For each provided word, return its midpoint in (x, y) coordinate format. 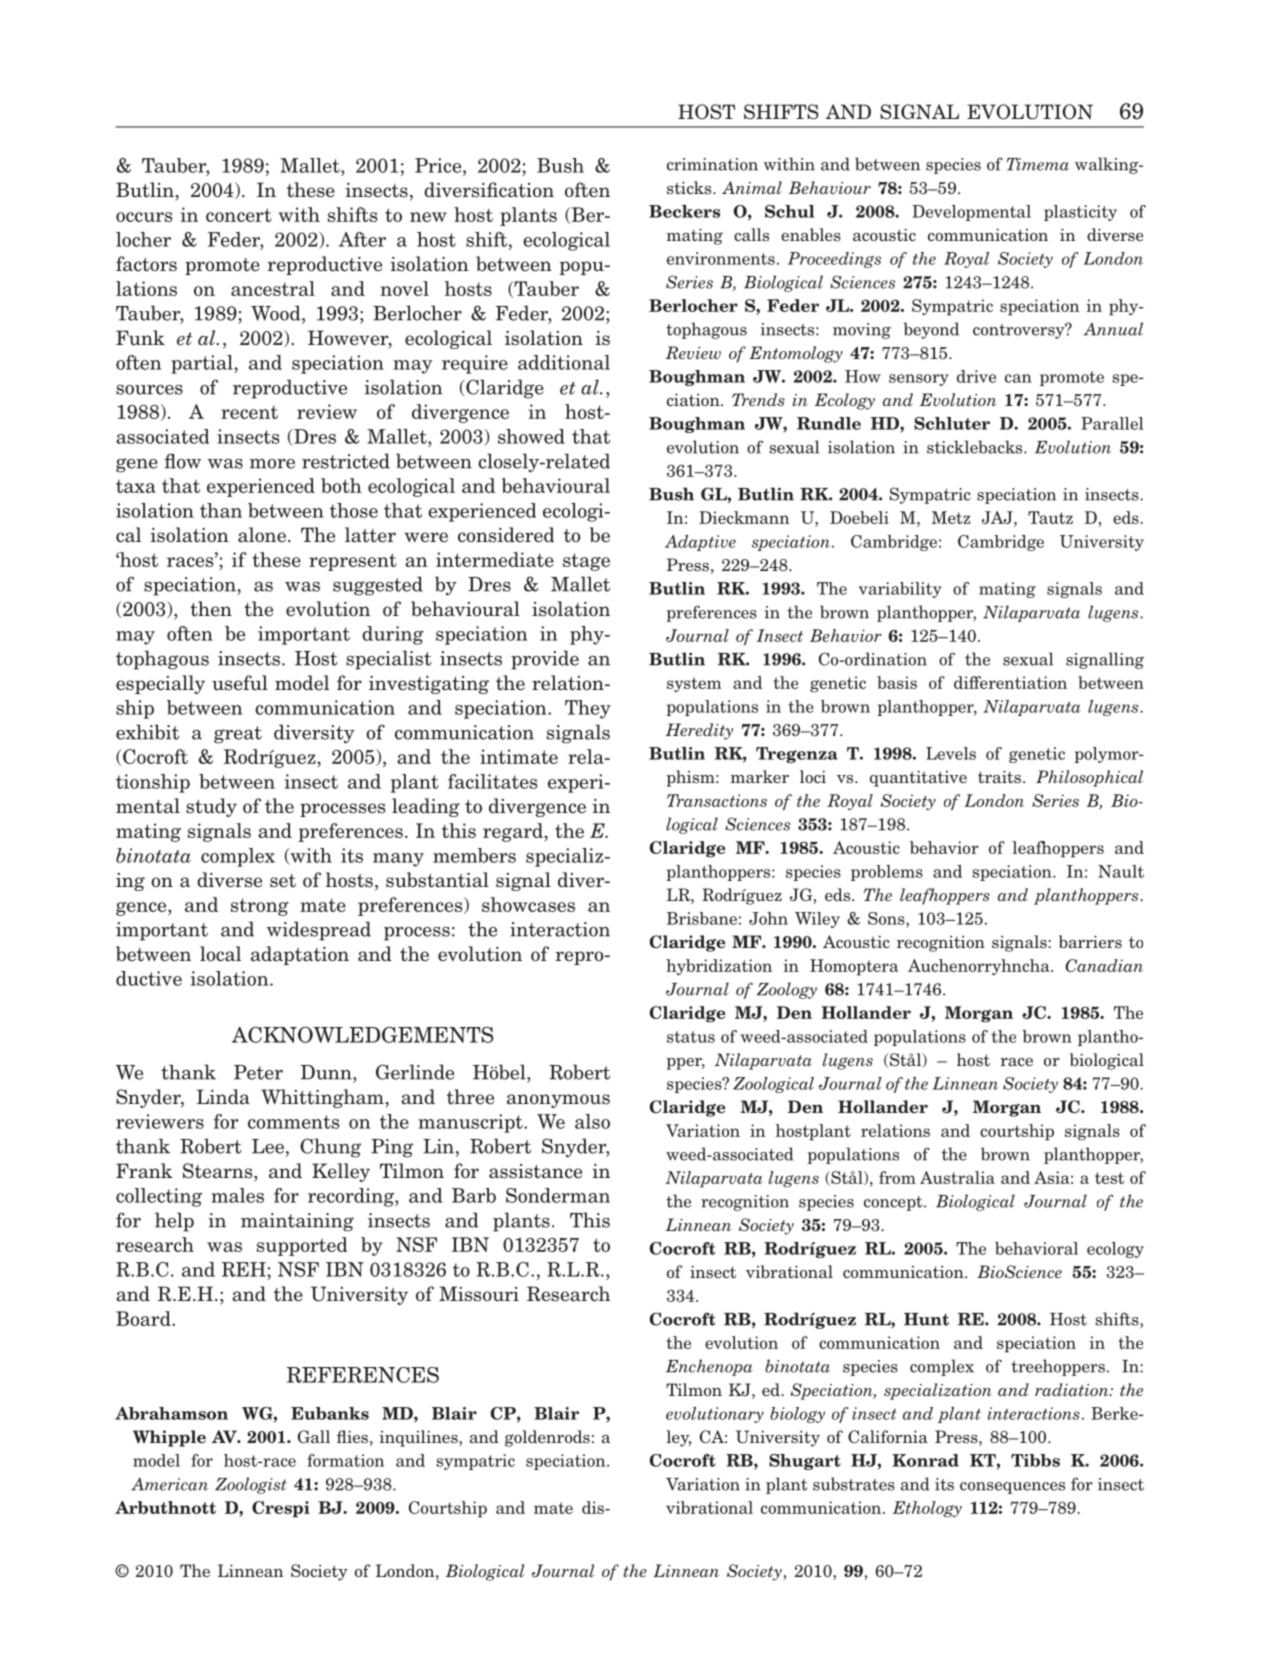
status (691, 1037)
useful (240, 683)
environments (721, 258)
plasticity (1080, 213)
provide (545, 660)
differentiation (1010, 682)
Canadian (1104, 965)
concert (239, 215)
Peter (258, 1072)
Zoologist (251, 1485)
